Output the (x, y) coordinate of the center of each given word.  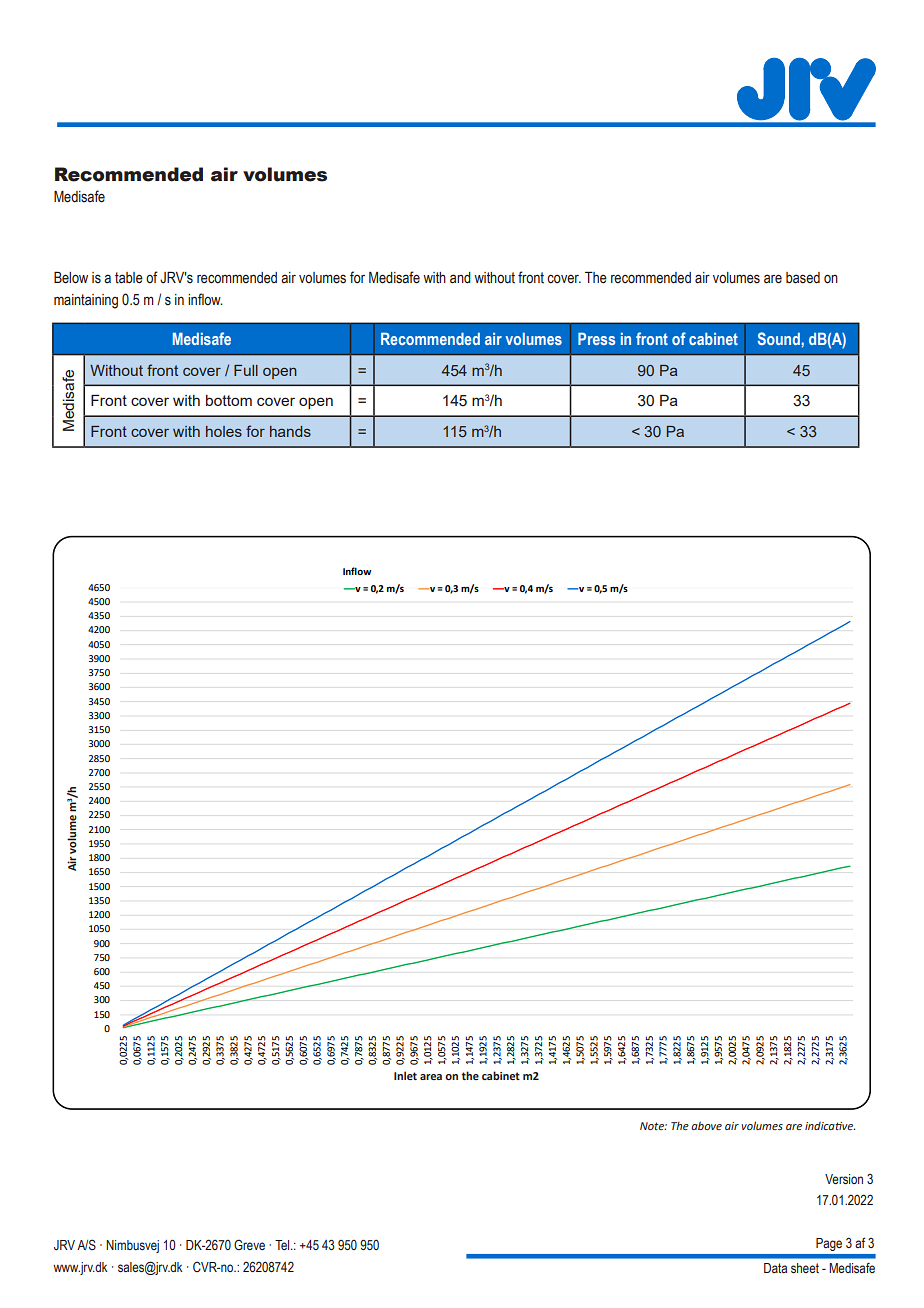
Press (596, 339)
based (803, 278)
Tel (283, 1245)
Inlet (405, 1075)
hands (290, 431)
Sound (779, 338)
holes (224, 431)
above (706, 1125)
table (129, 278)
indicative (830, 1126)
